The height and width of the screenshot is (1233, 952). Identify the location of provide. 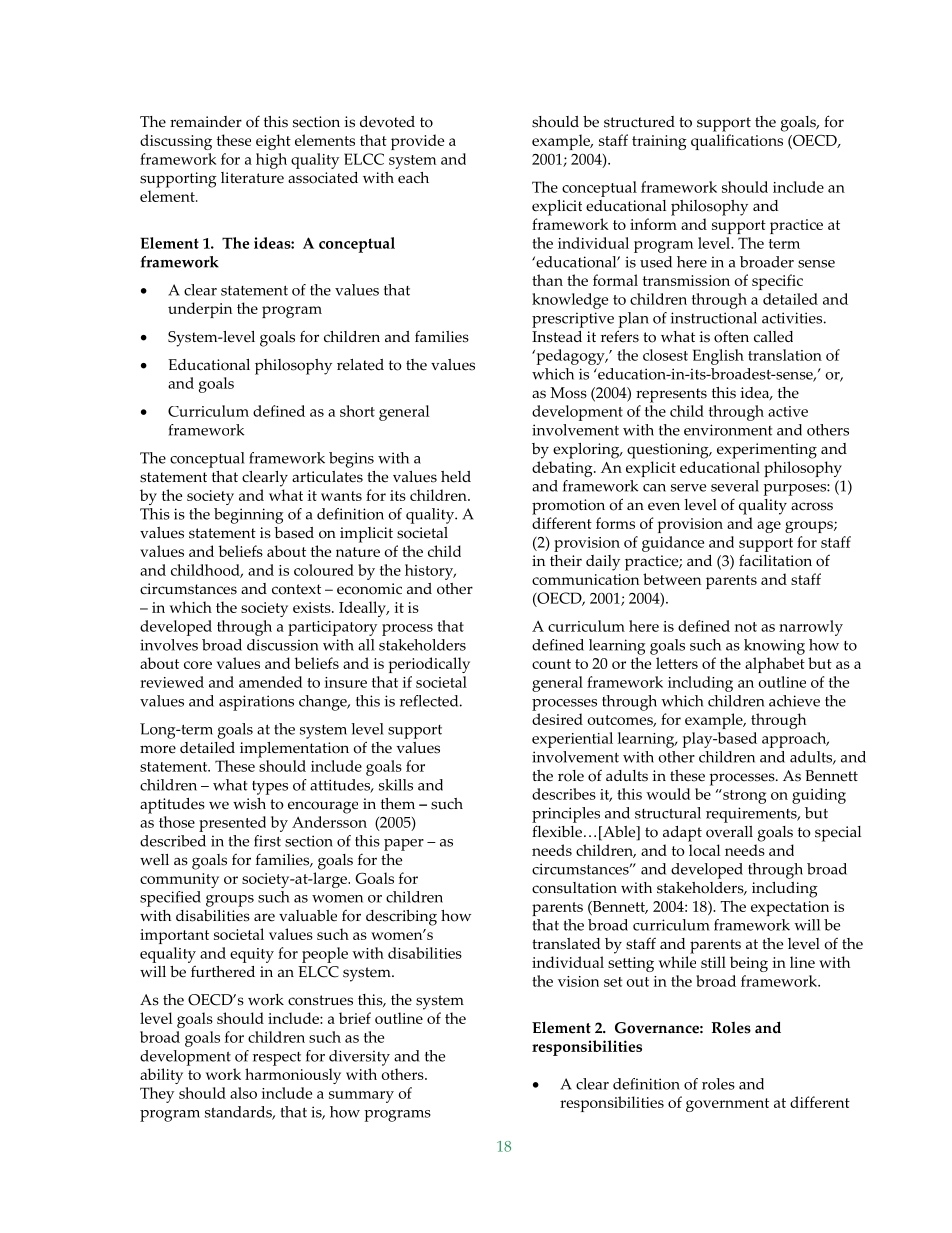
(417, 142).
